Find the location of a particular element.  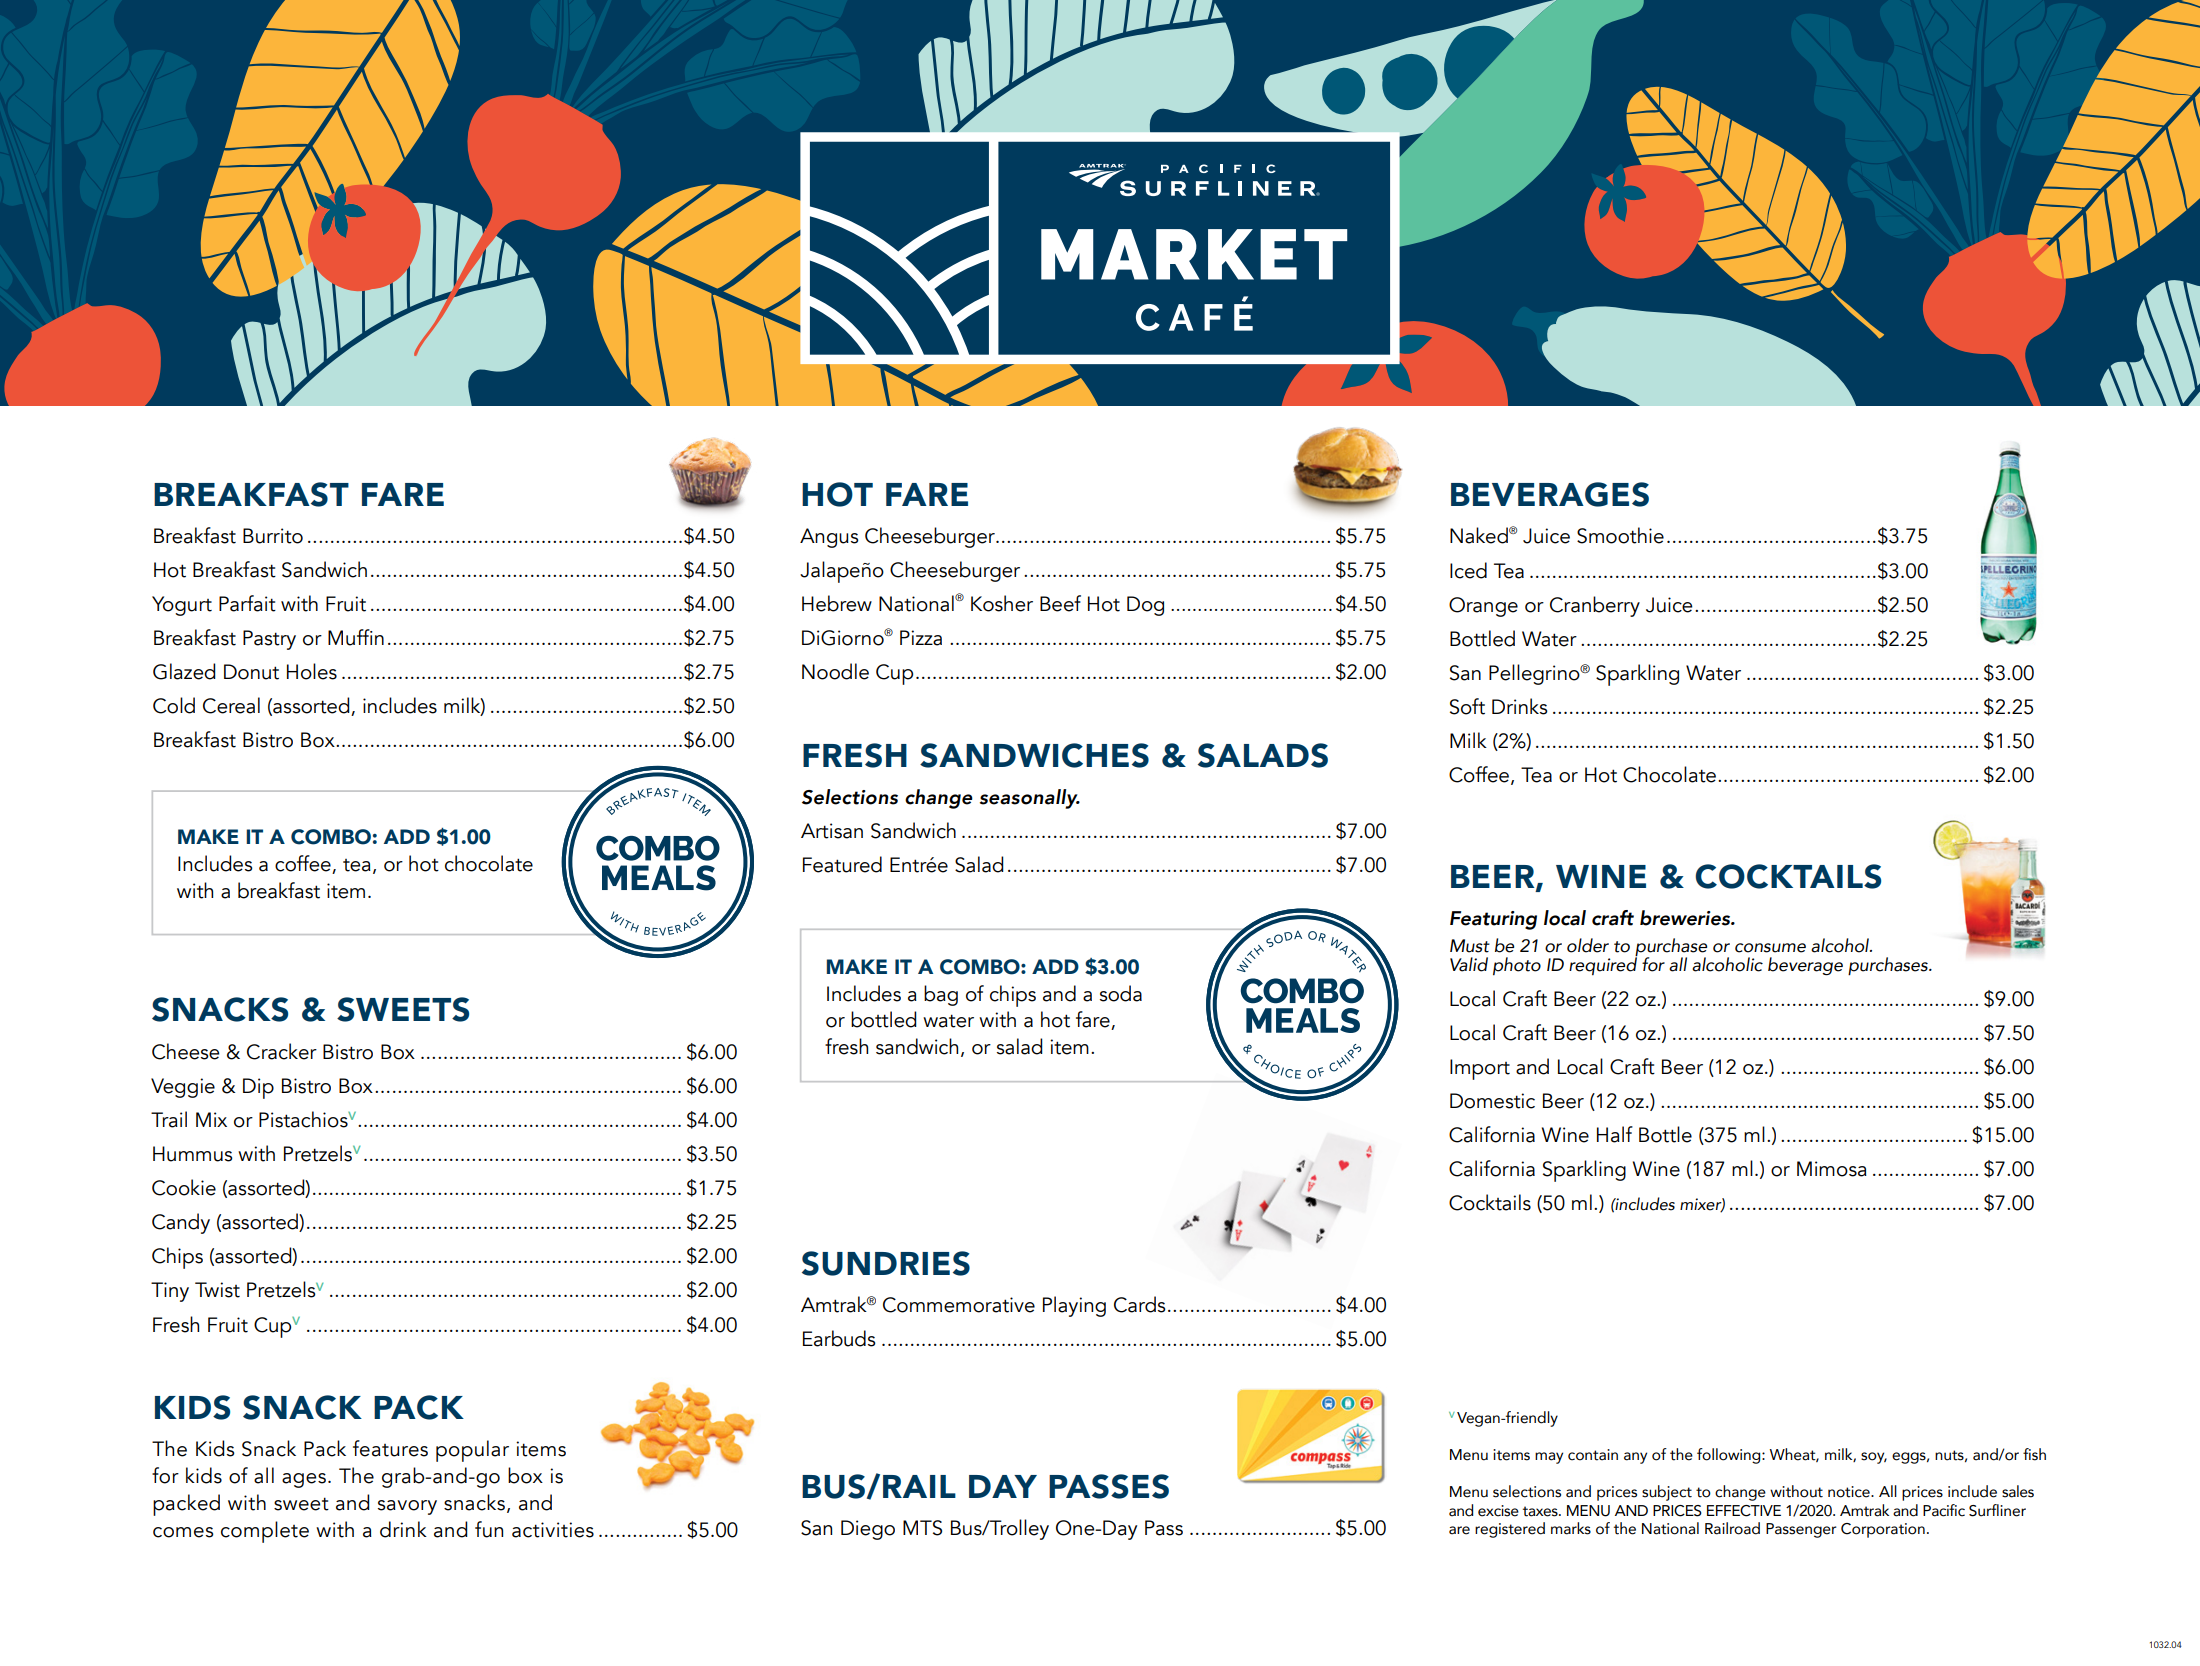

seasonally is located at coordinates (1030, 799).
